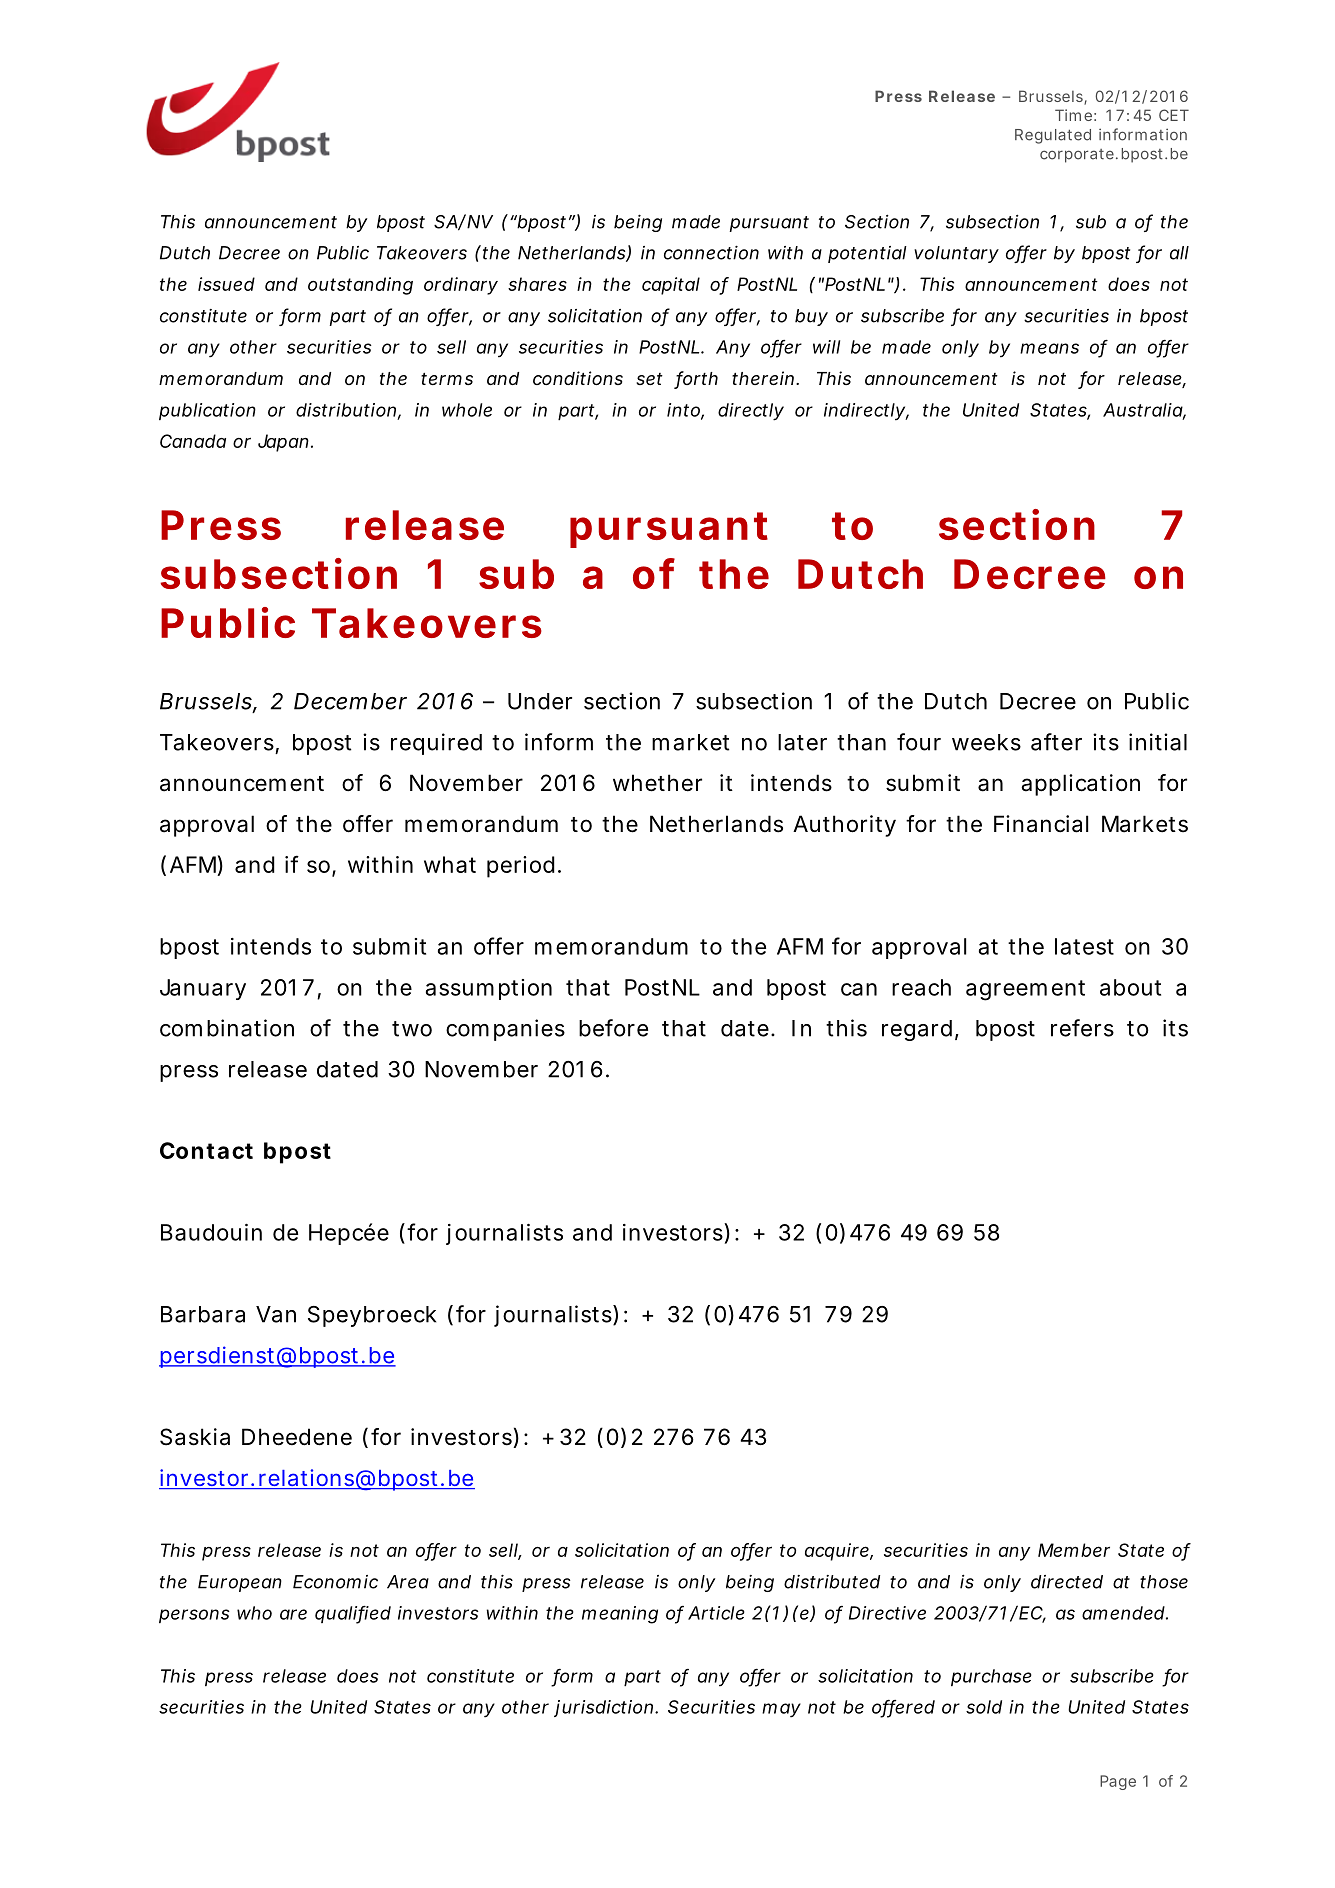  Describe the element at coordinates (1053, 136) in the image. I see `Regulated` at that location.
